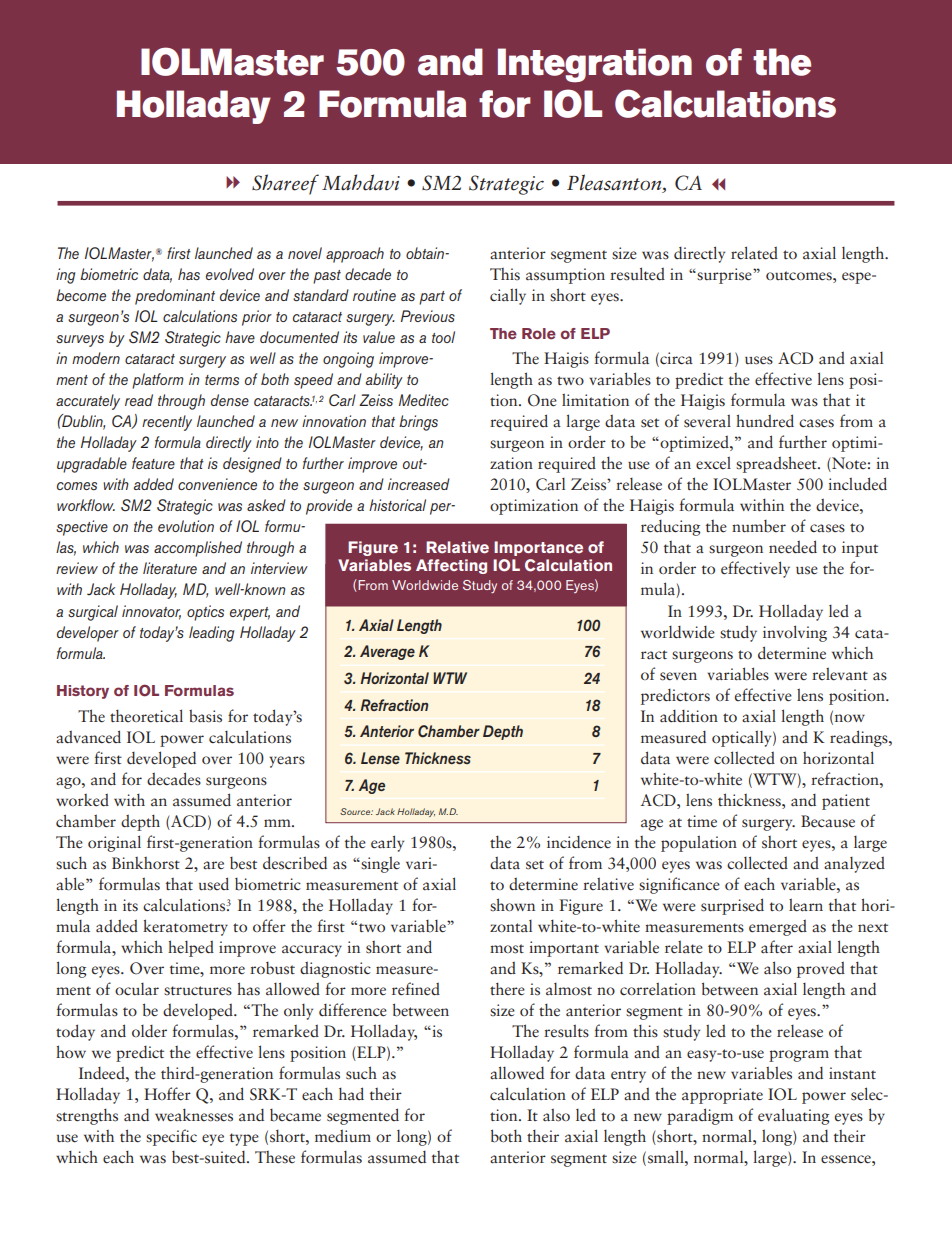 The image size is (952, 1233). What do you see at coordinates (387, 652) in the page?
I see `Average` at bounding box center [387, 652].
